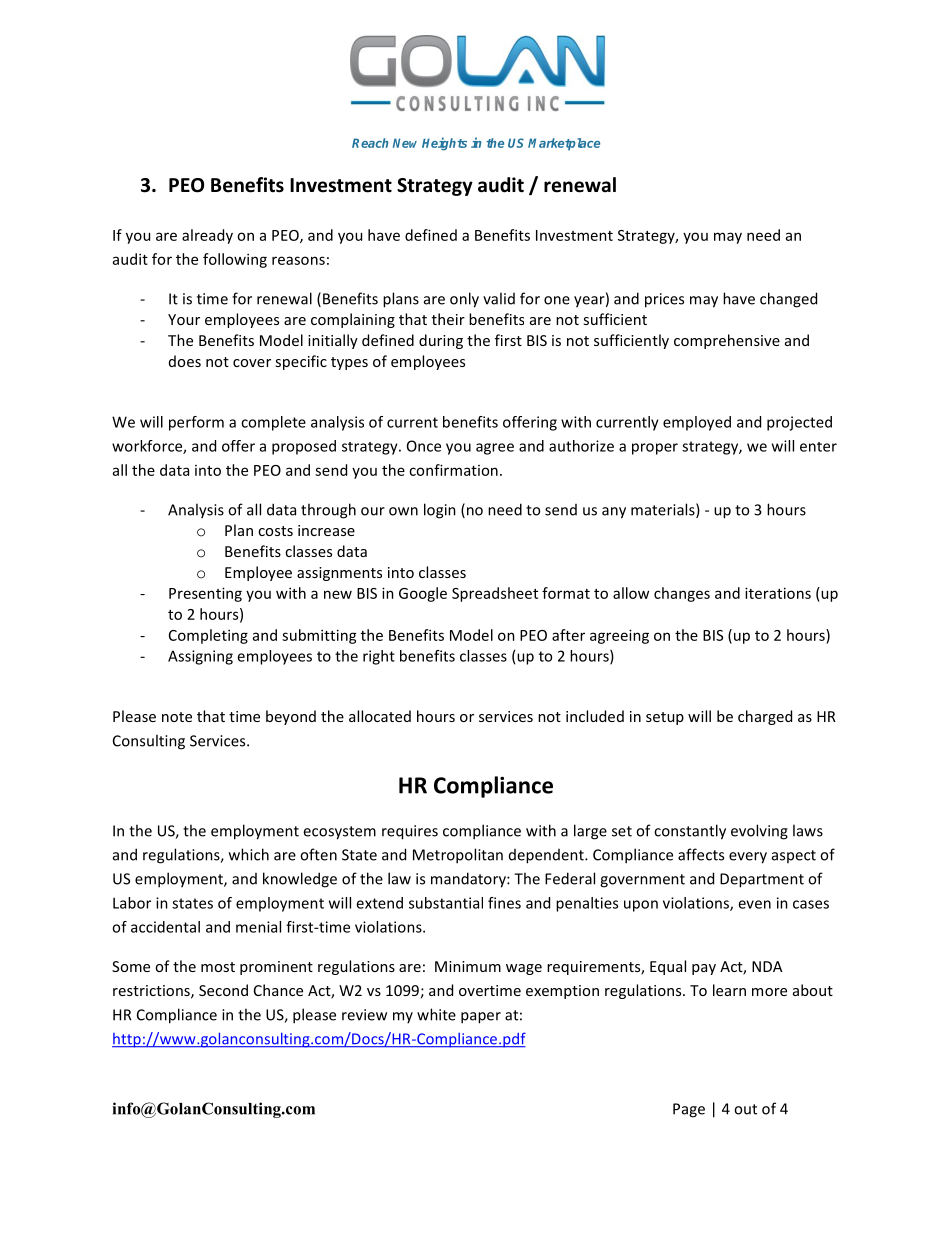  What do you see at coordinates (697, 423) in the page?
I see `employed` at bounding box center [697, 423].
